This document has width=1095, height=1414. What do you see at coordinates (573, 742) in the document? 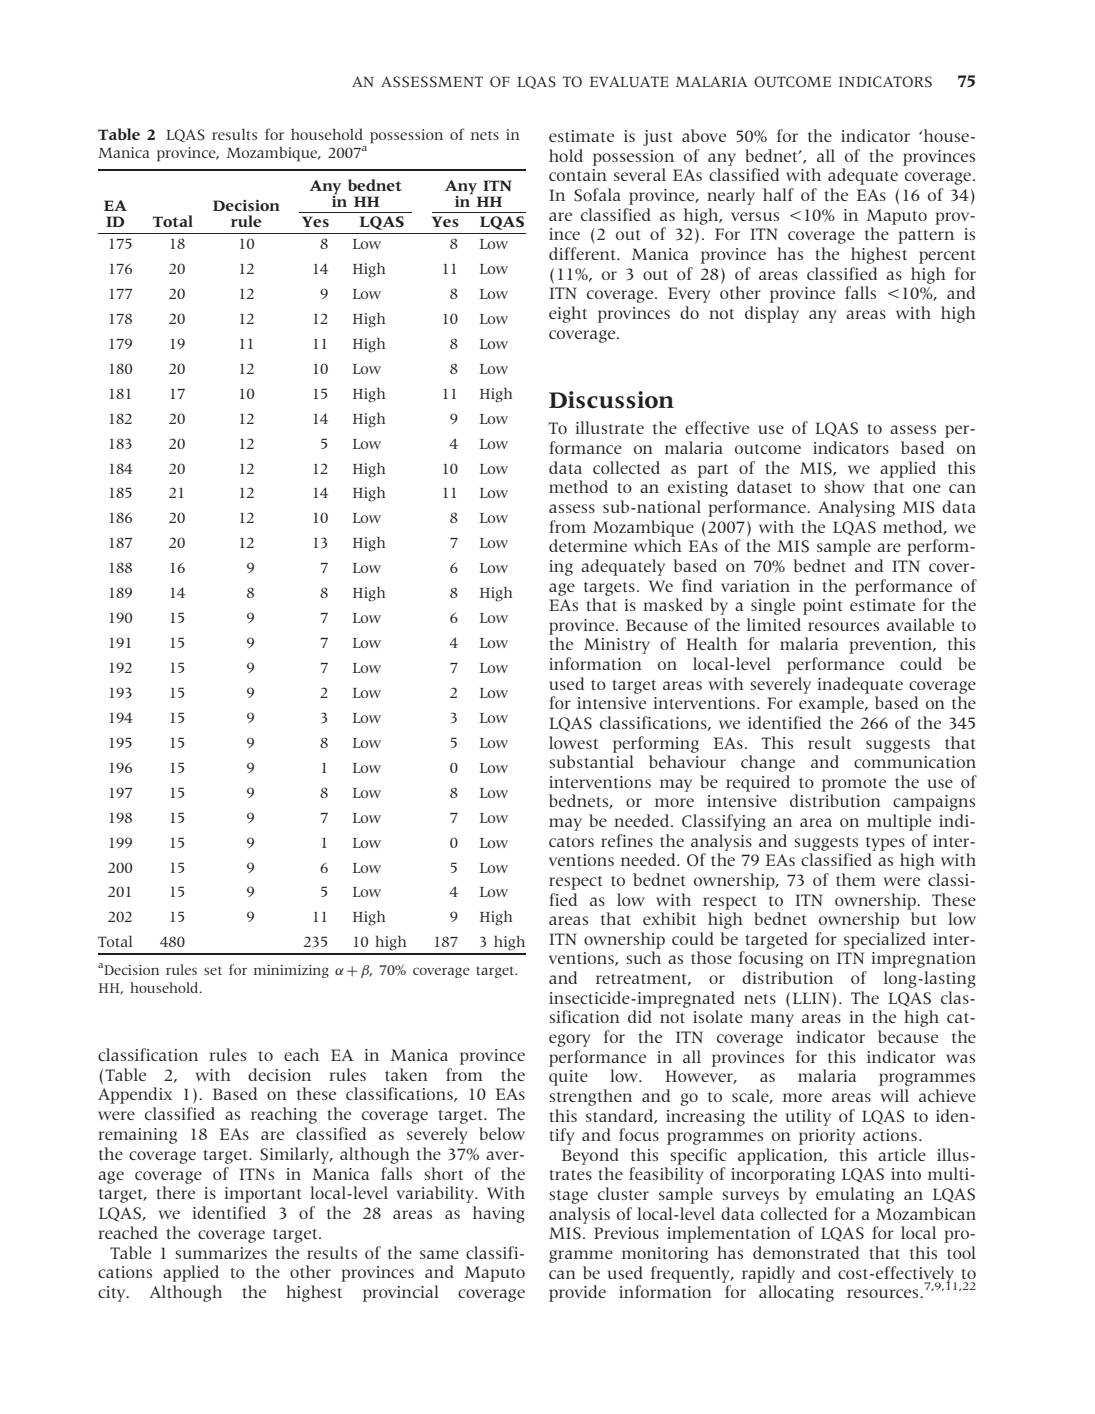
I see `lowest` at bounding box center [573, 742].
